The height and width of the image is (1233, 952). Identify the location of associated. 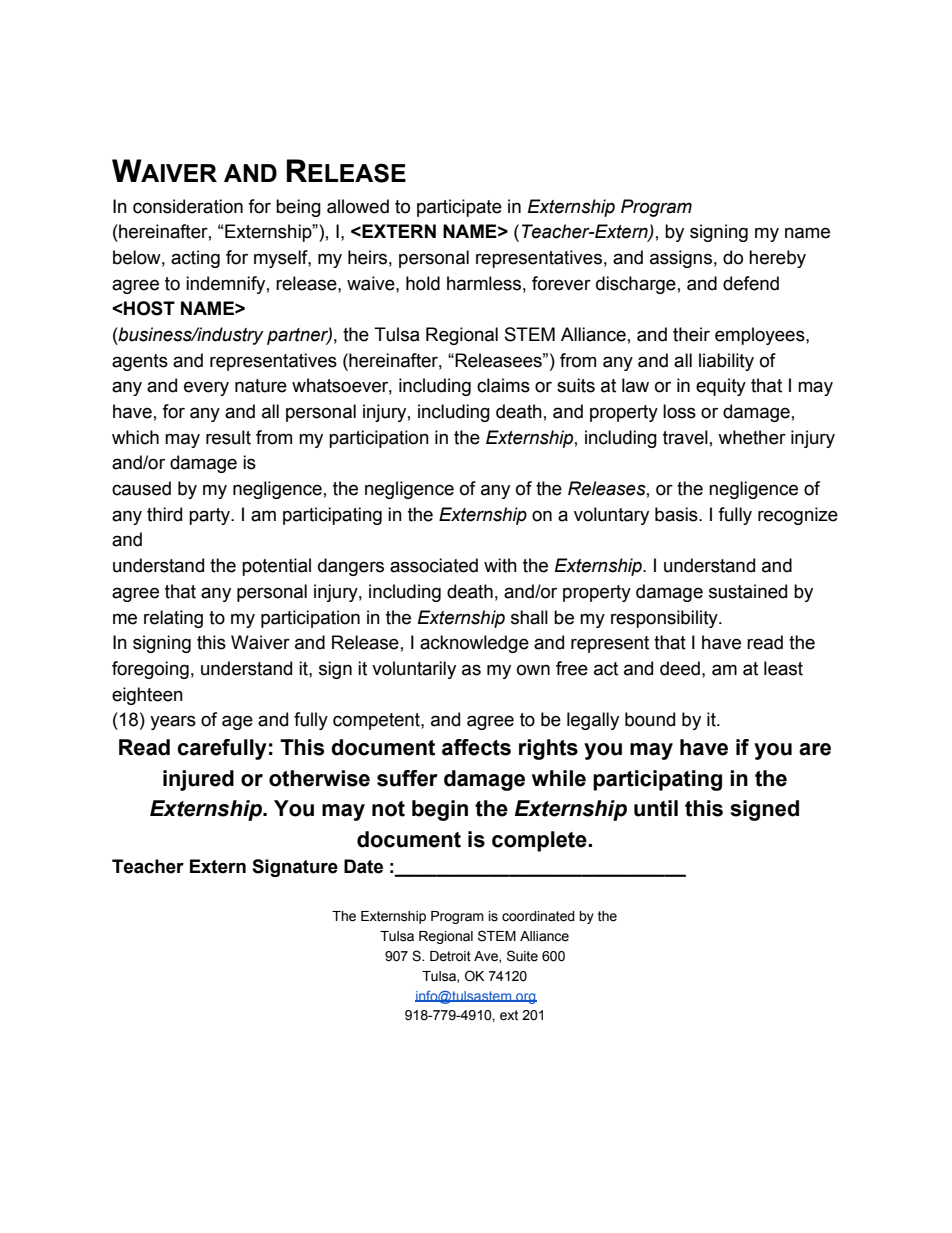
(434, 565).
